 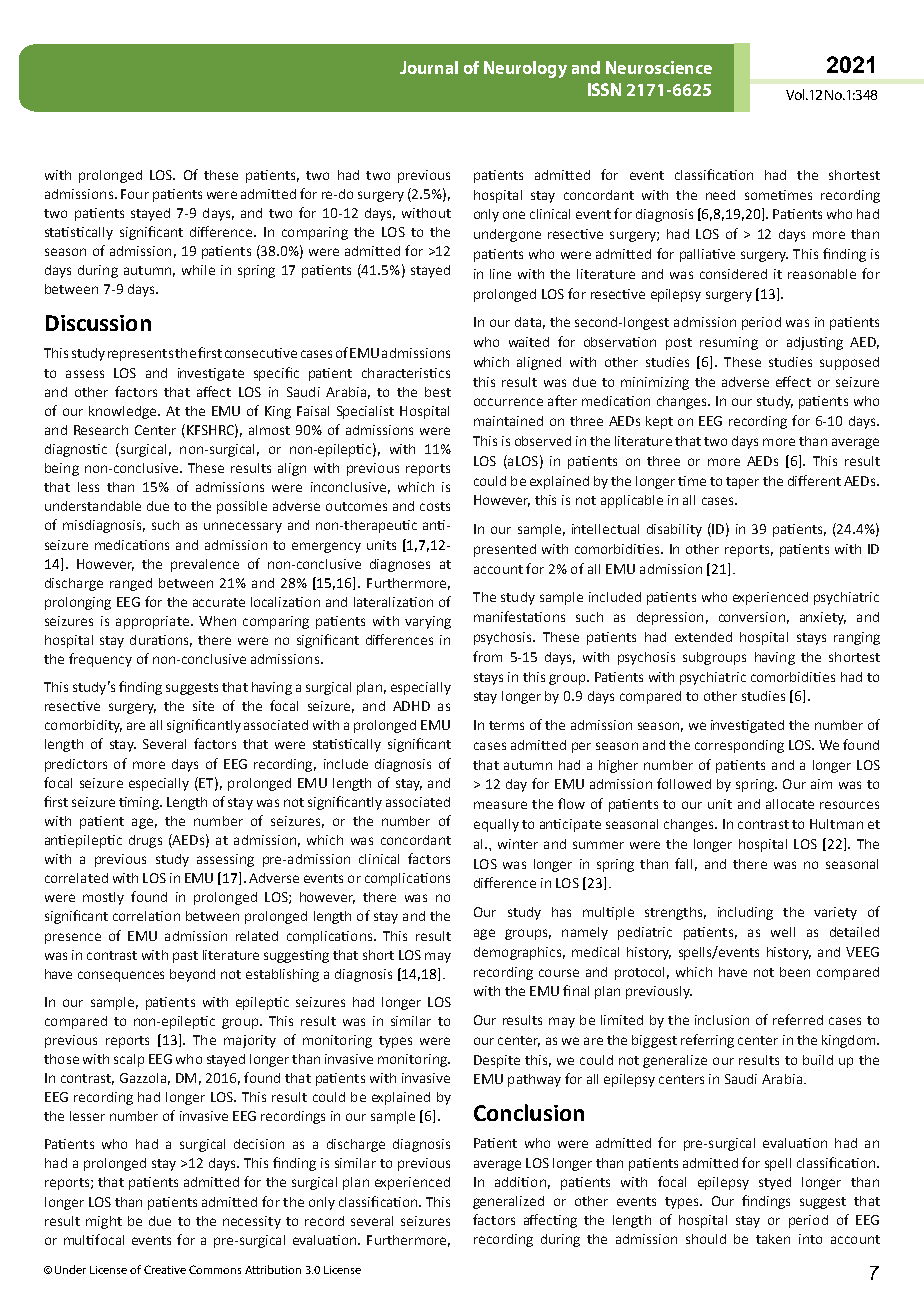 I want to click on addition, so click(x=520, y=1182).
